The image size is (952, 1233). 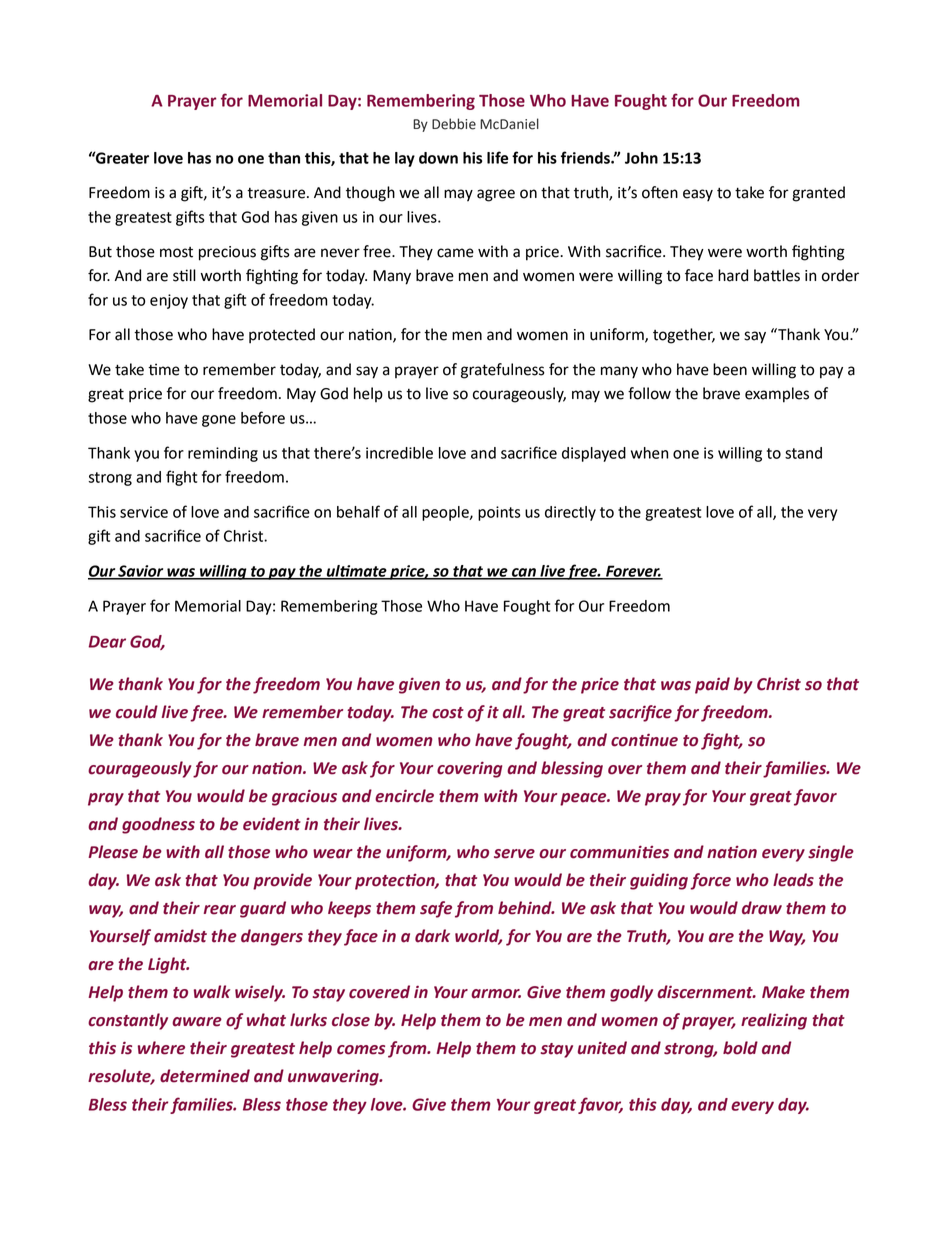 I want to click on where, so click(x=161, y=1048).
